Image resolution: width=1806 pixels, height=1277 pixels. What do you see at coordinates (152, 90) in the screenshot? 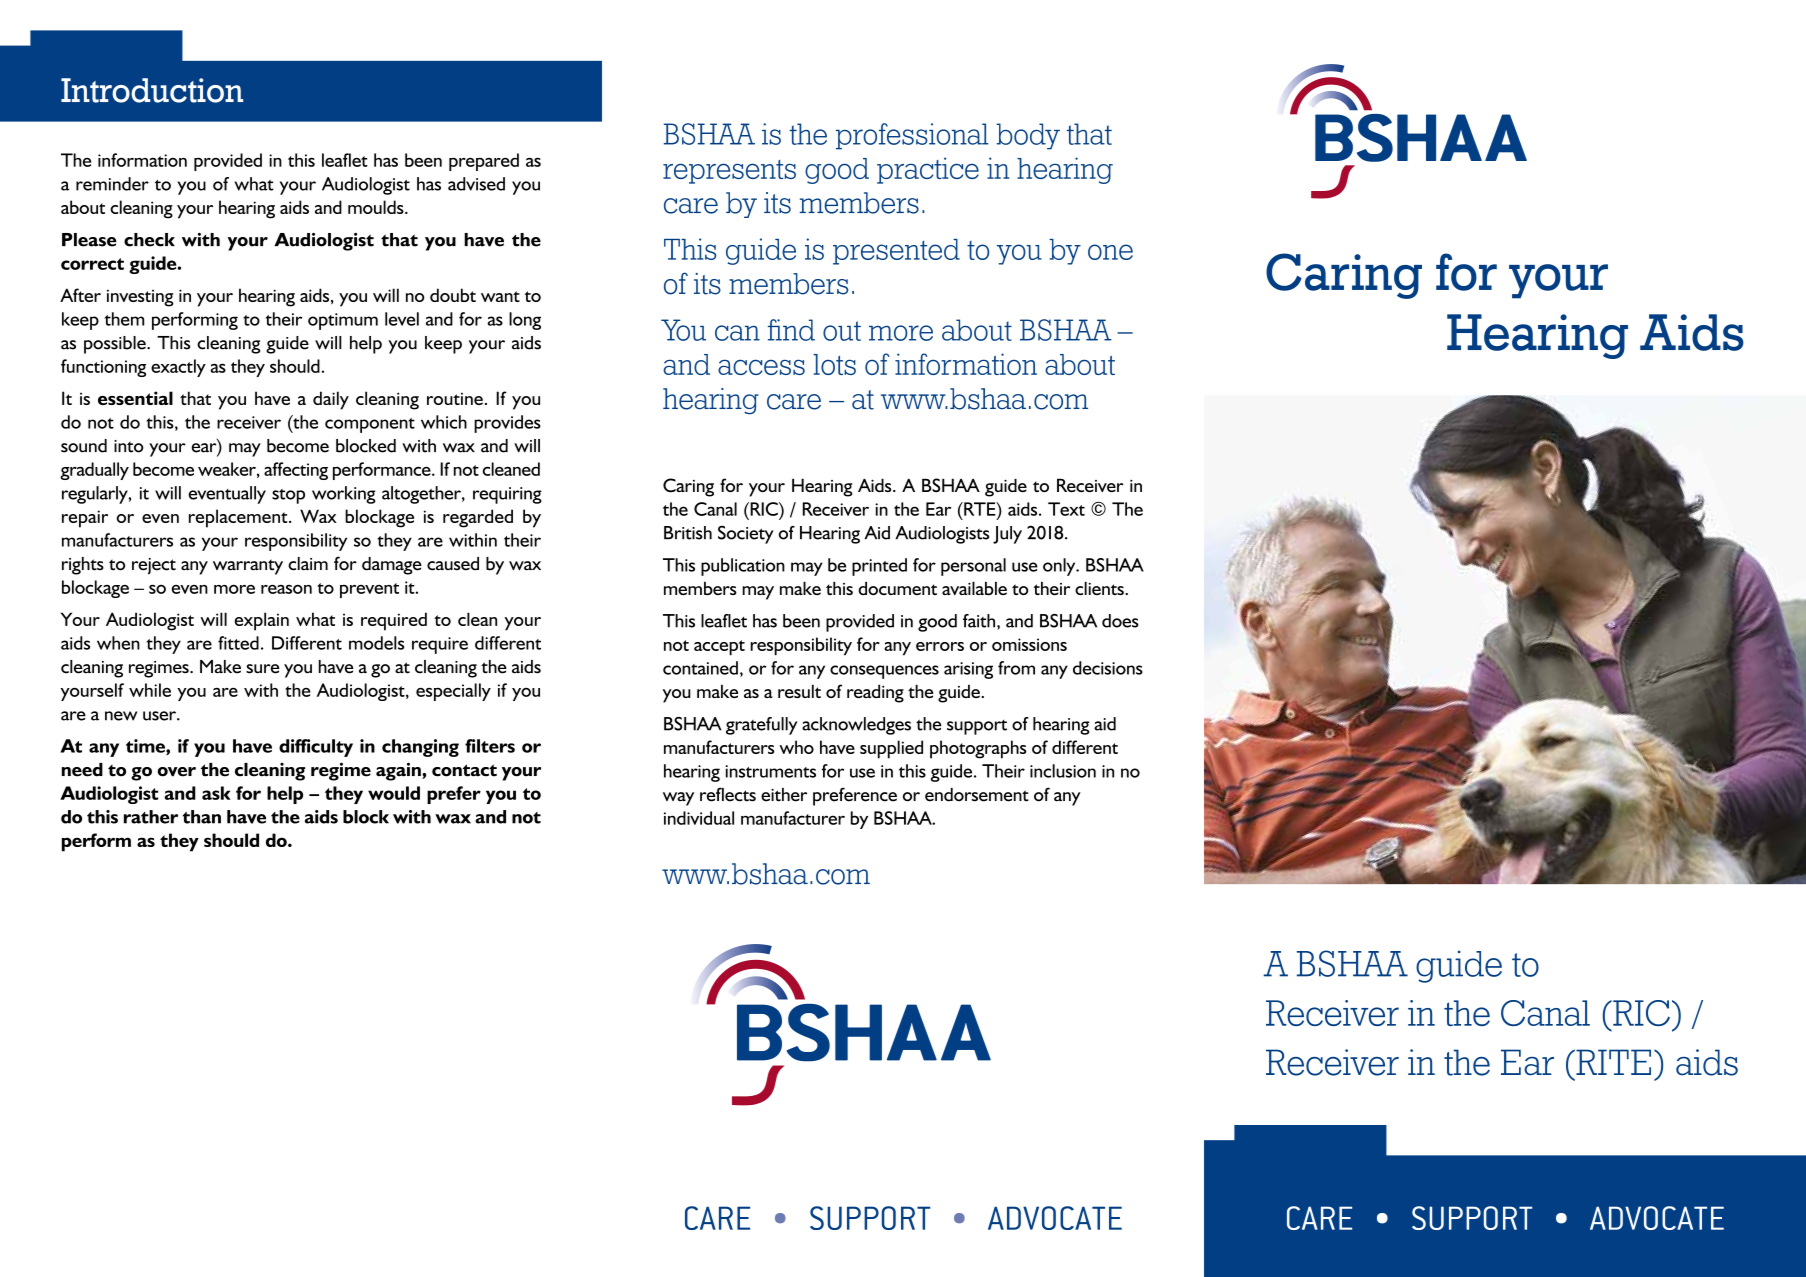
I see `Introduction` at bounding box center [152, 90].
